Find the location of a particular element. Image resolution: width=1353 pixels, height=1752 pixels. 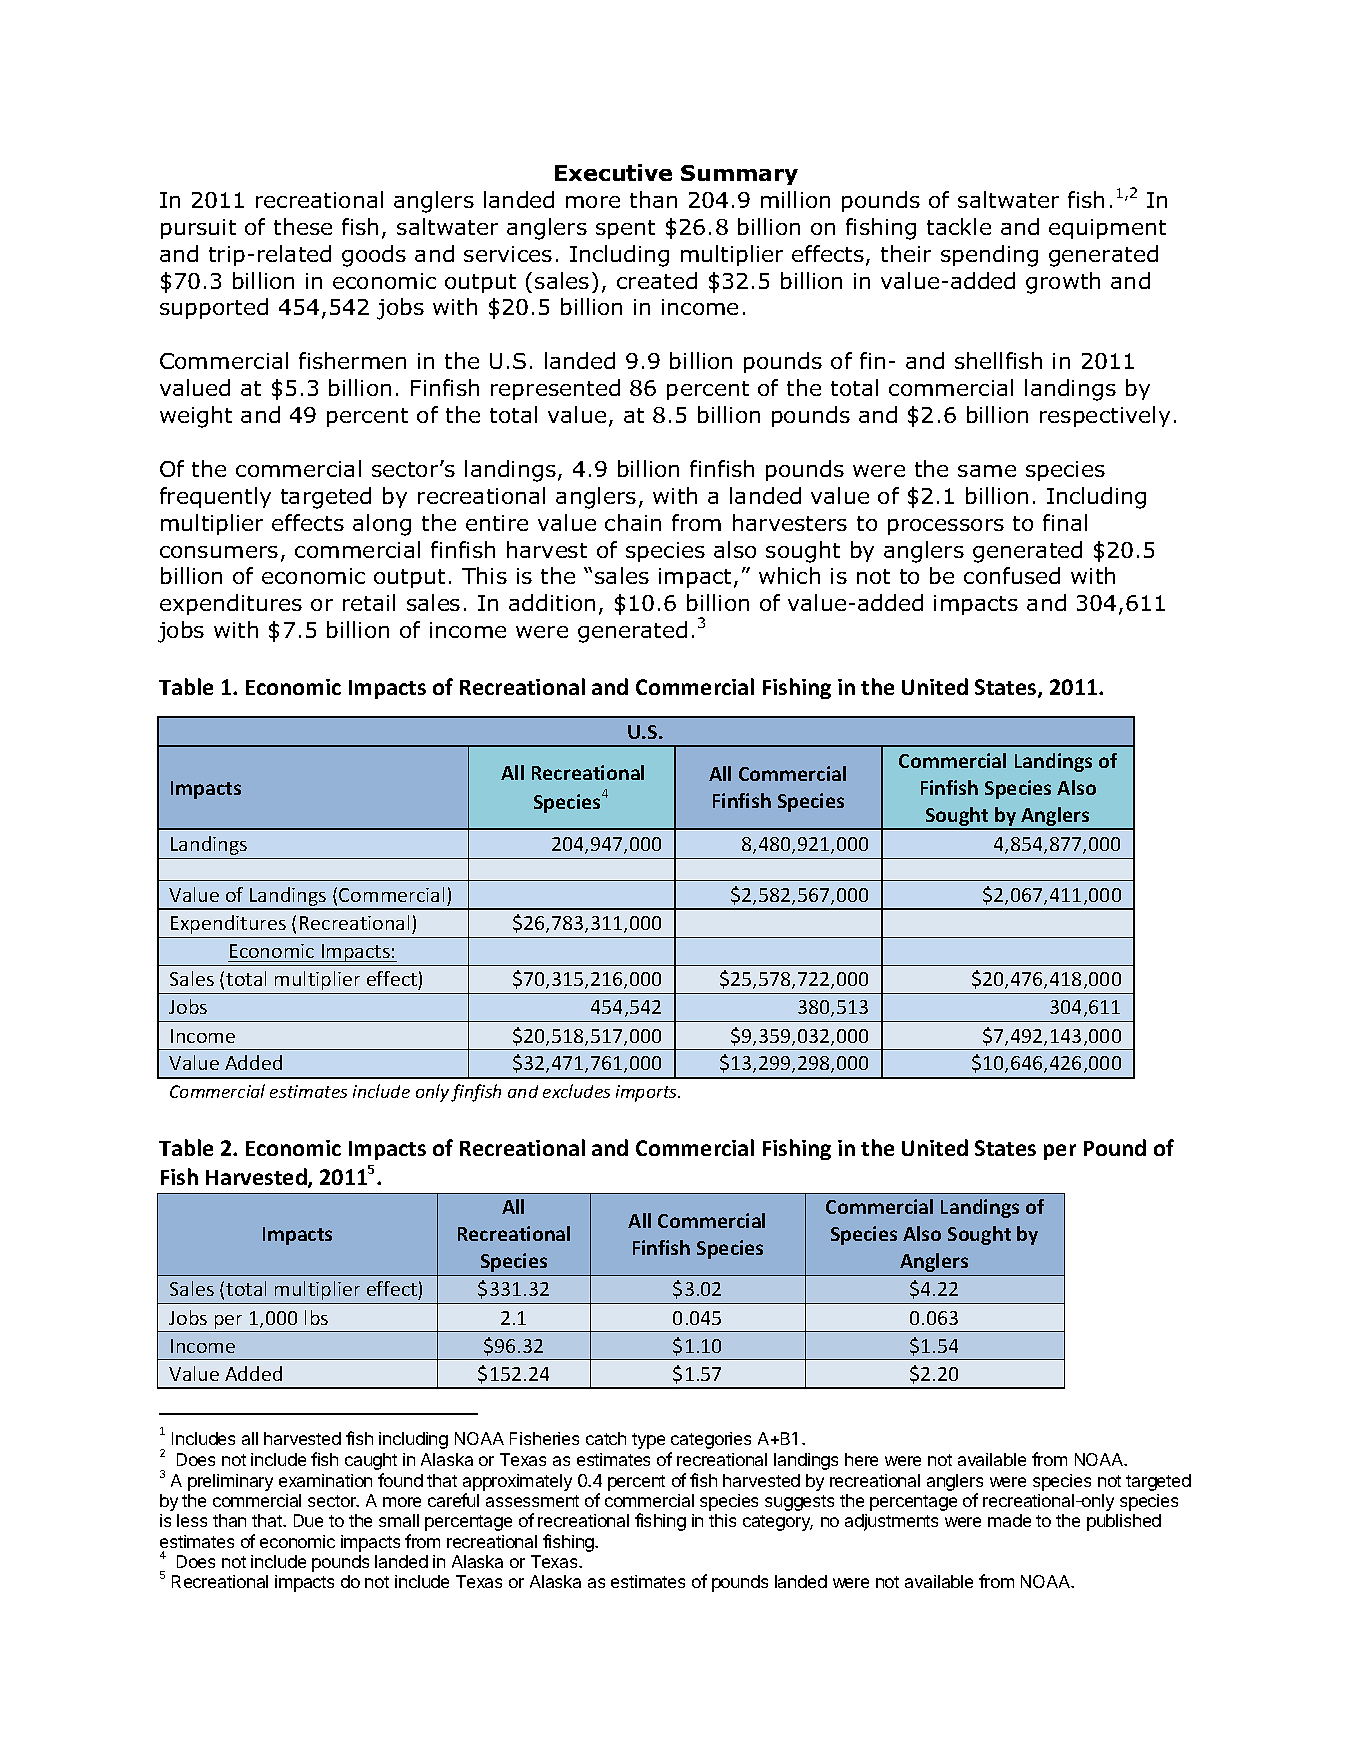

type is located at coordinates (648, 1441).
